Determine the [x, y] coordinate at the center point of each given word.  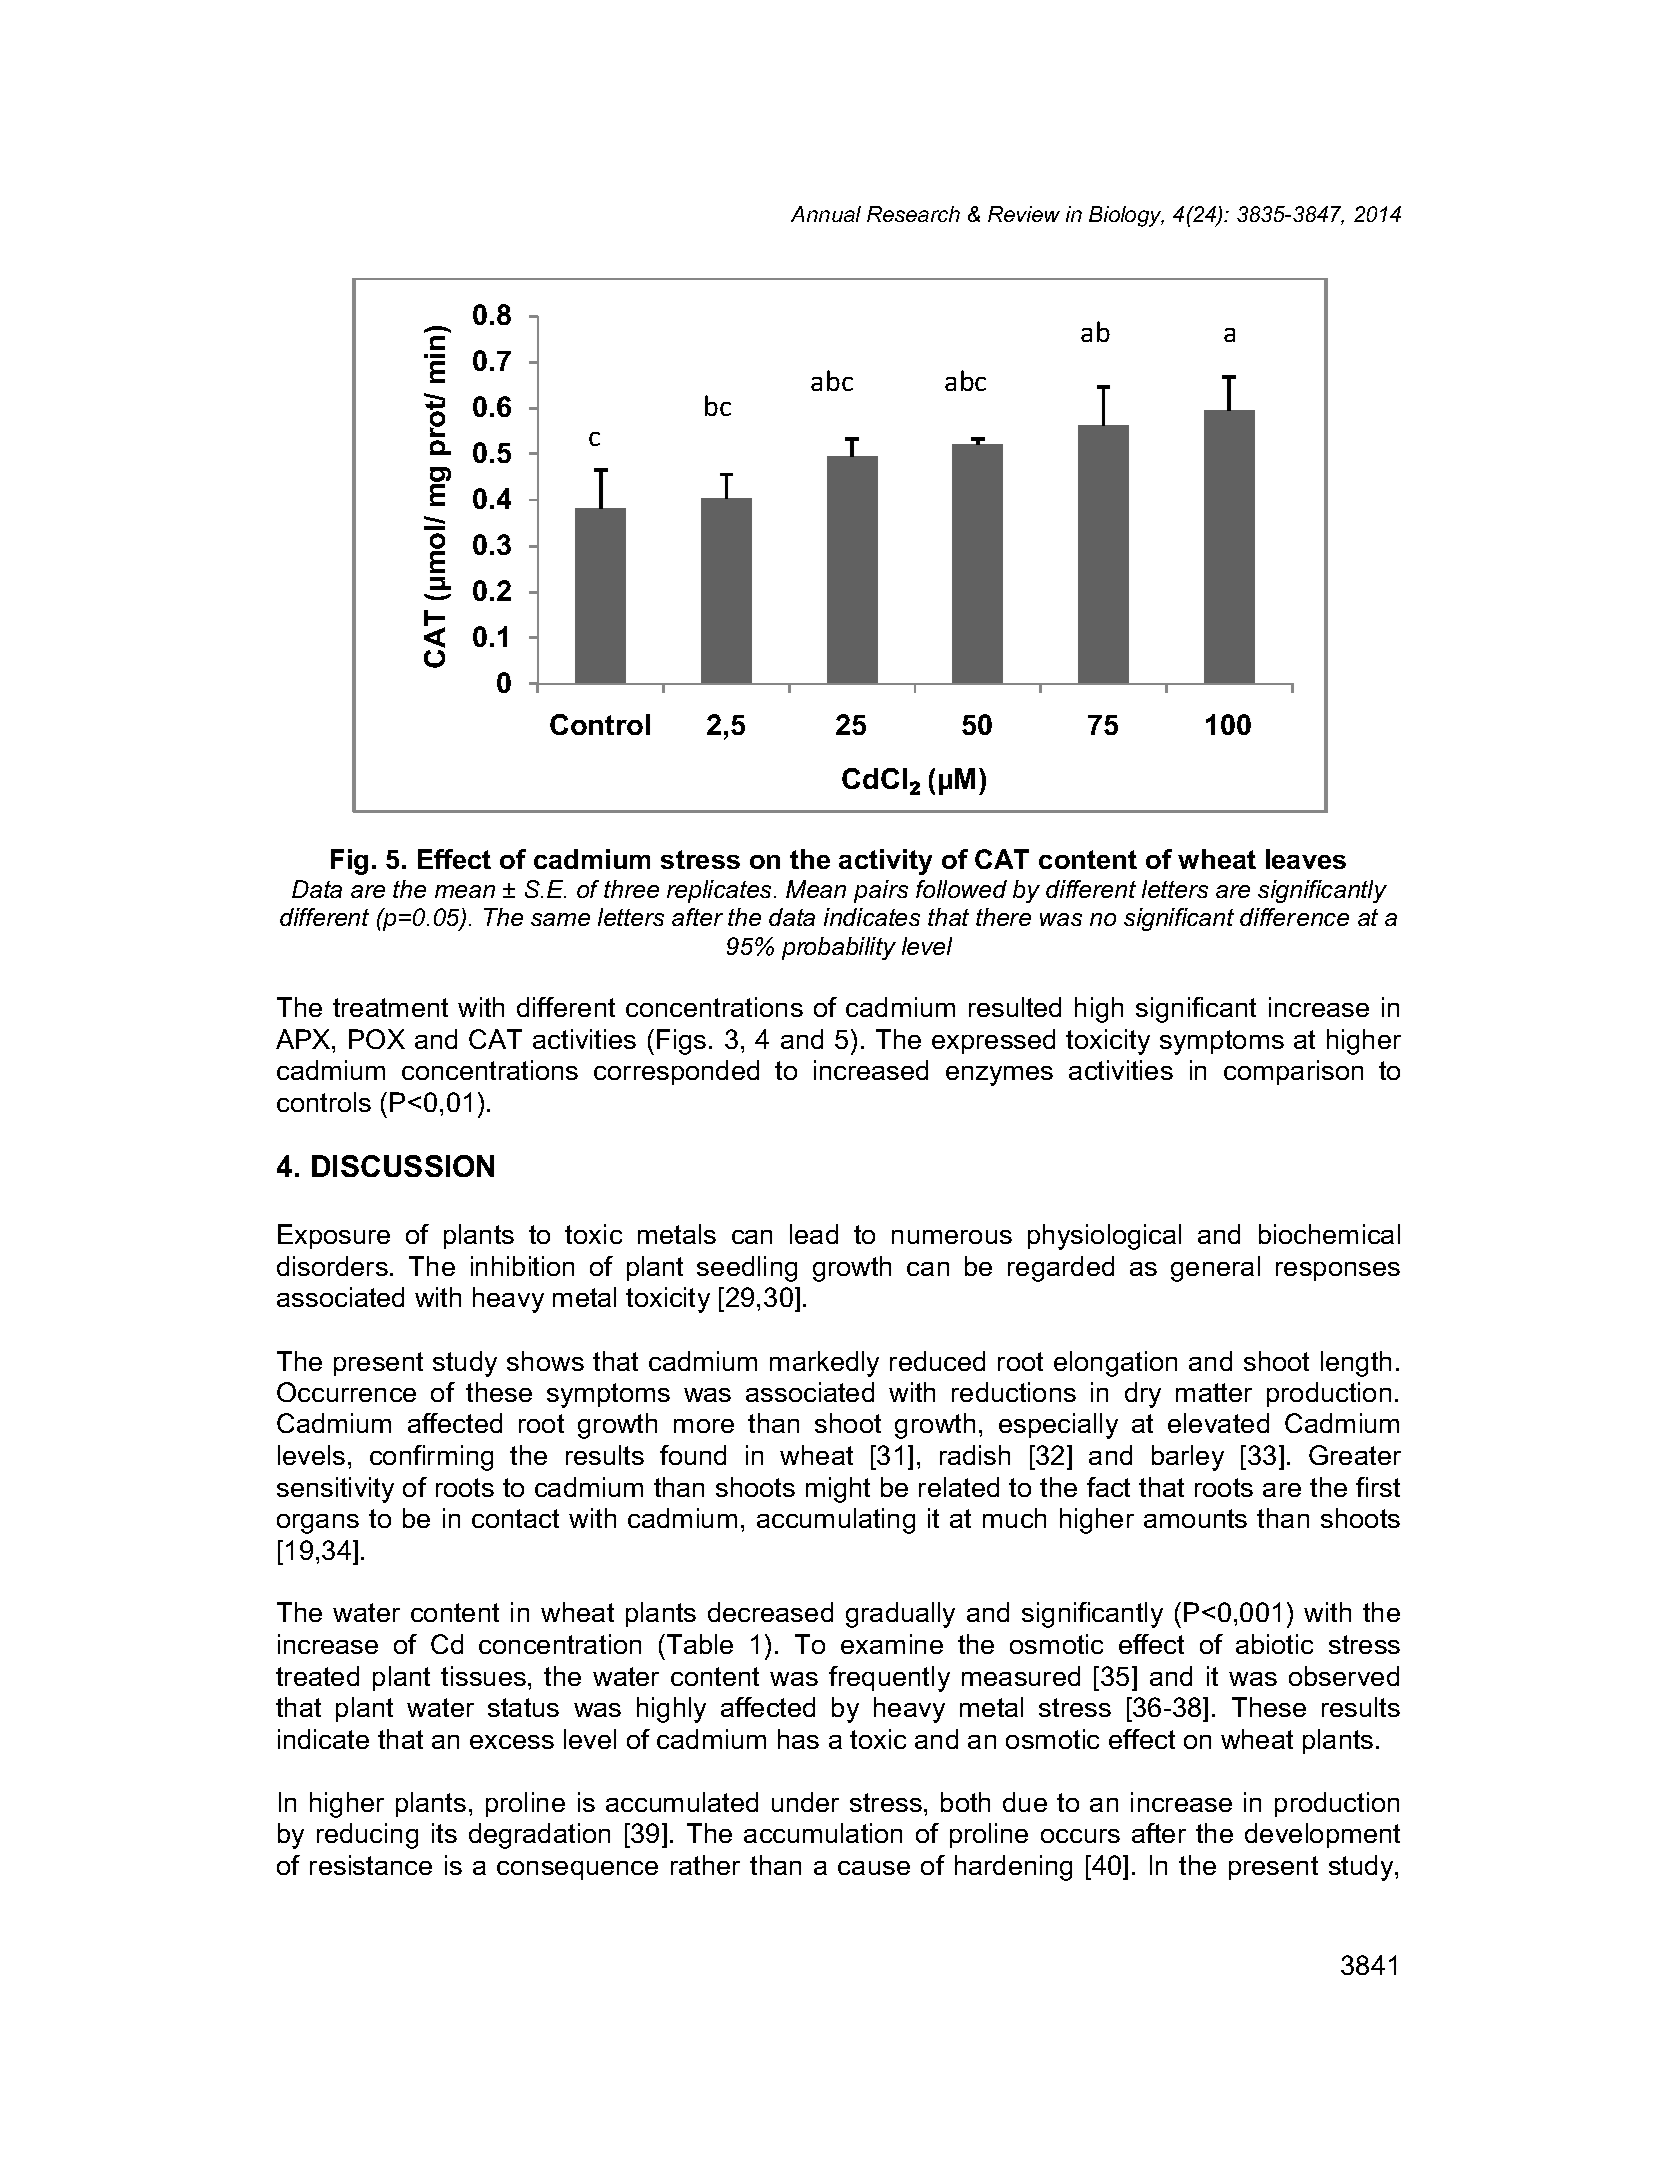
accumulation [823, 1833]
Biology [1126, 216]
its [444, 1833]
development [1322, 1835]
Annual [826, 214]
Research [913, 214]
